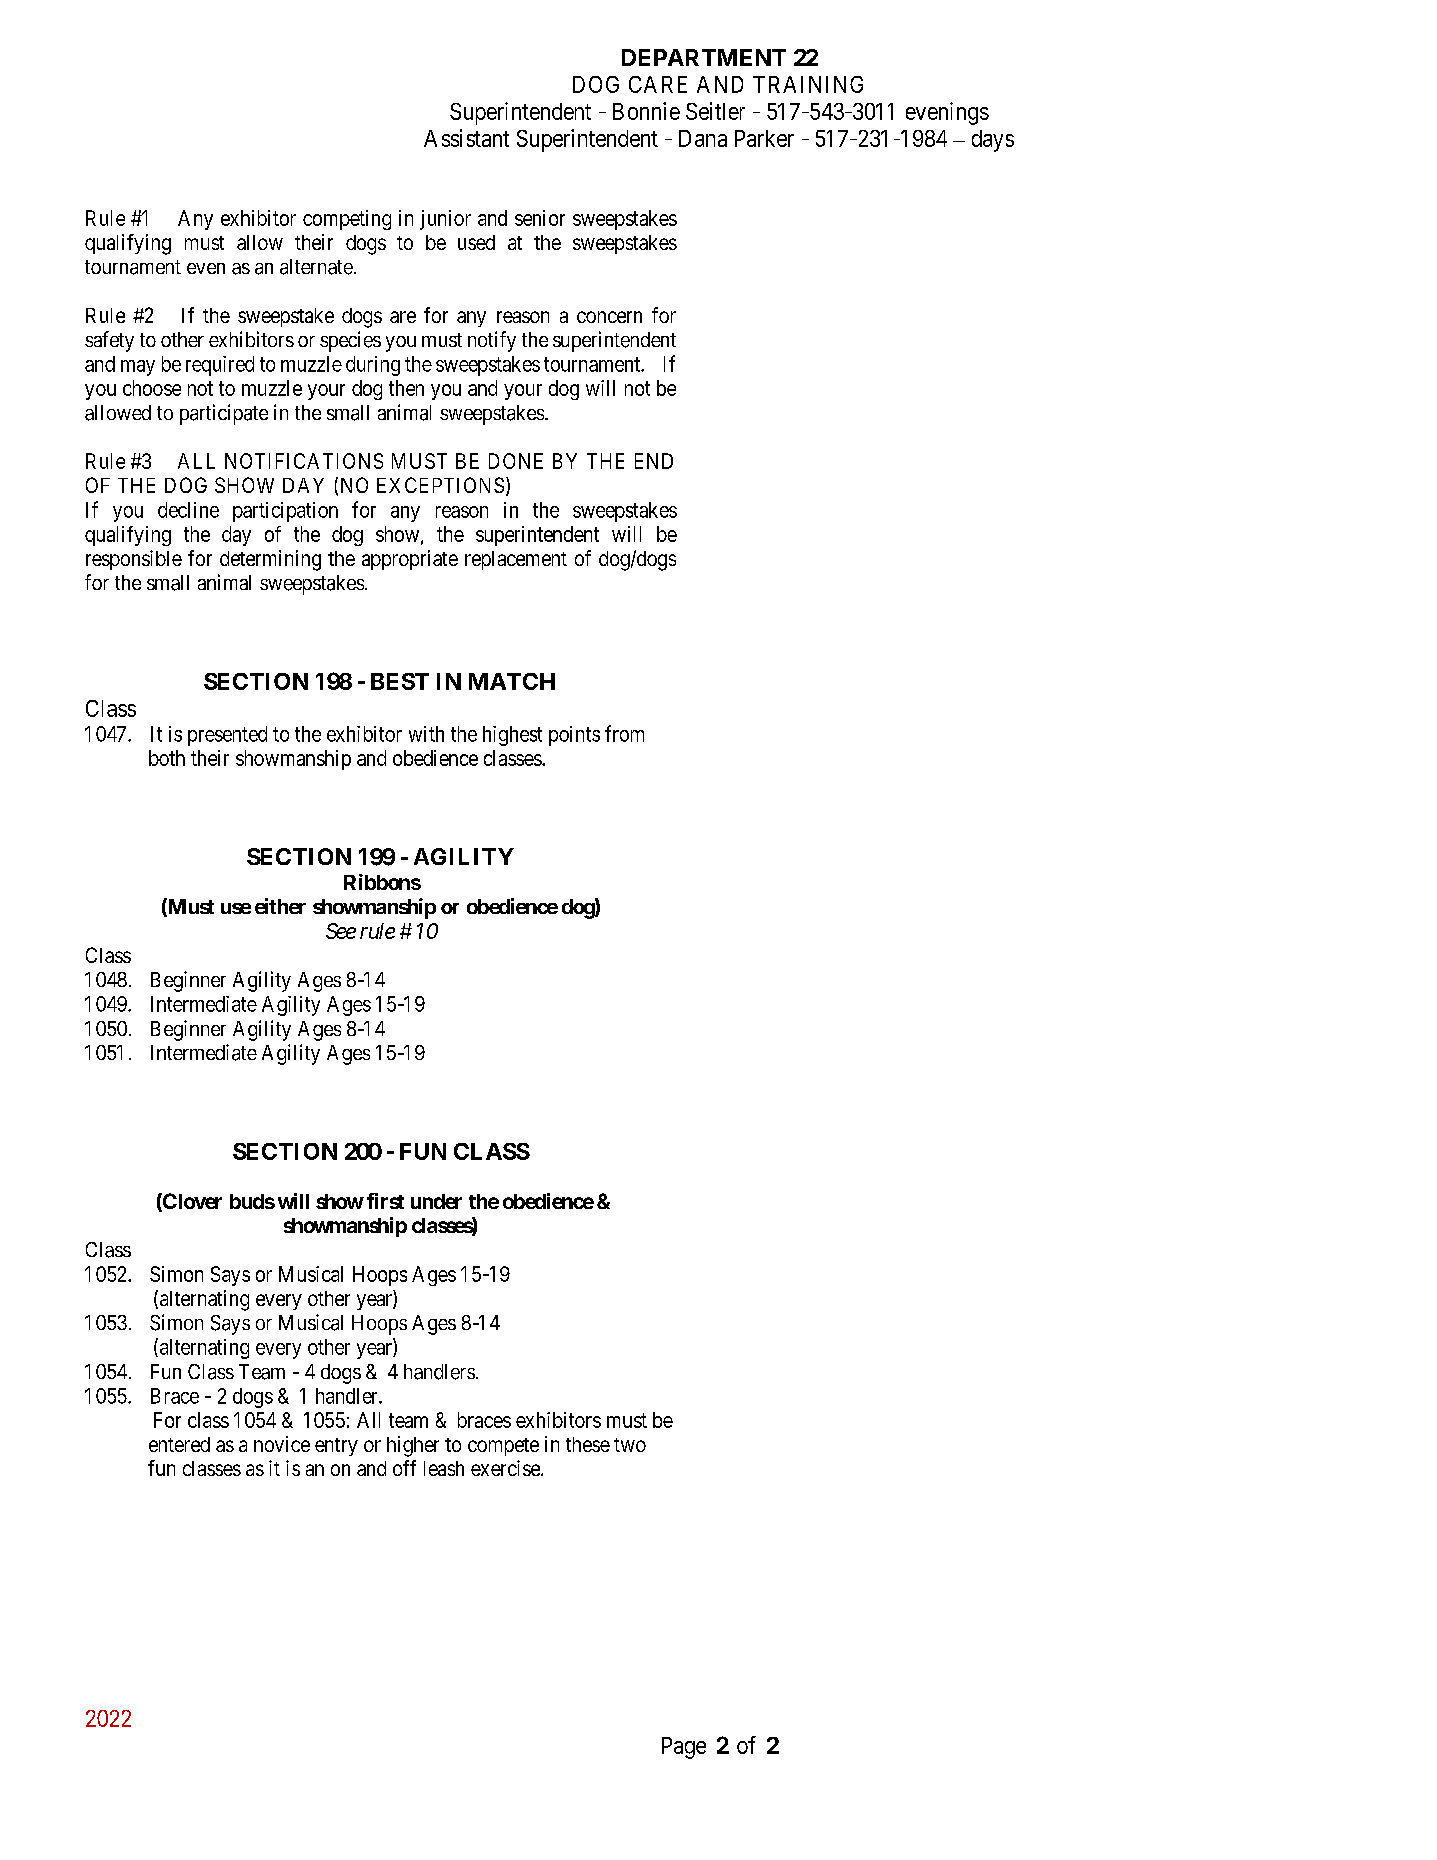 The height and width of the screenshot is (1860, 1437). I want to click on TRAINING, so click(808, 84).
